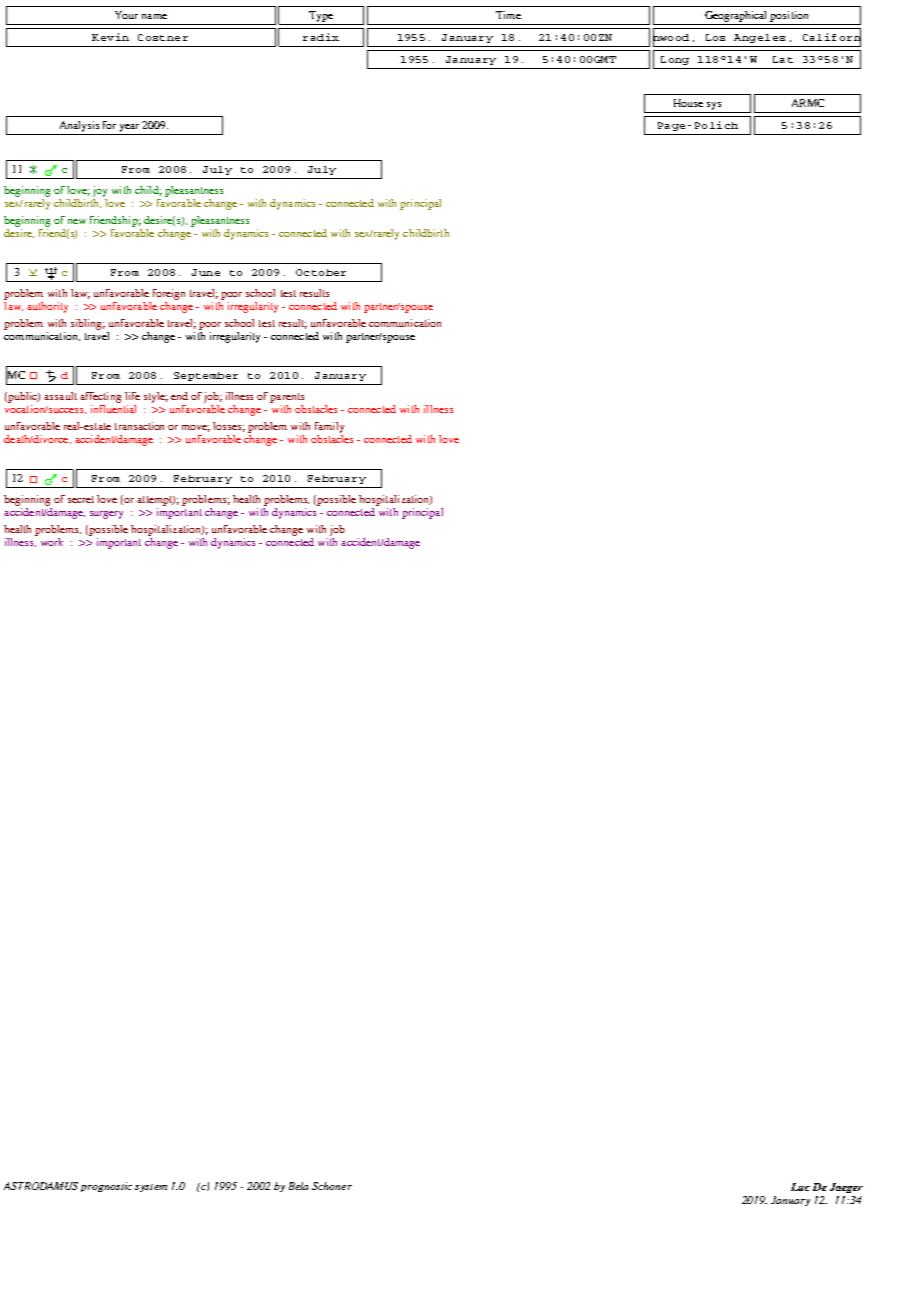  I want to click on prognostic, so click(106, 1187).
